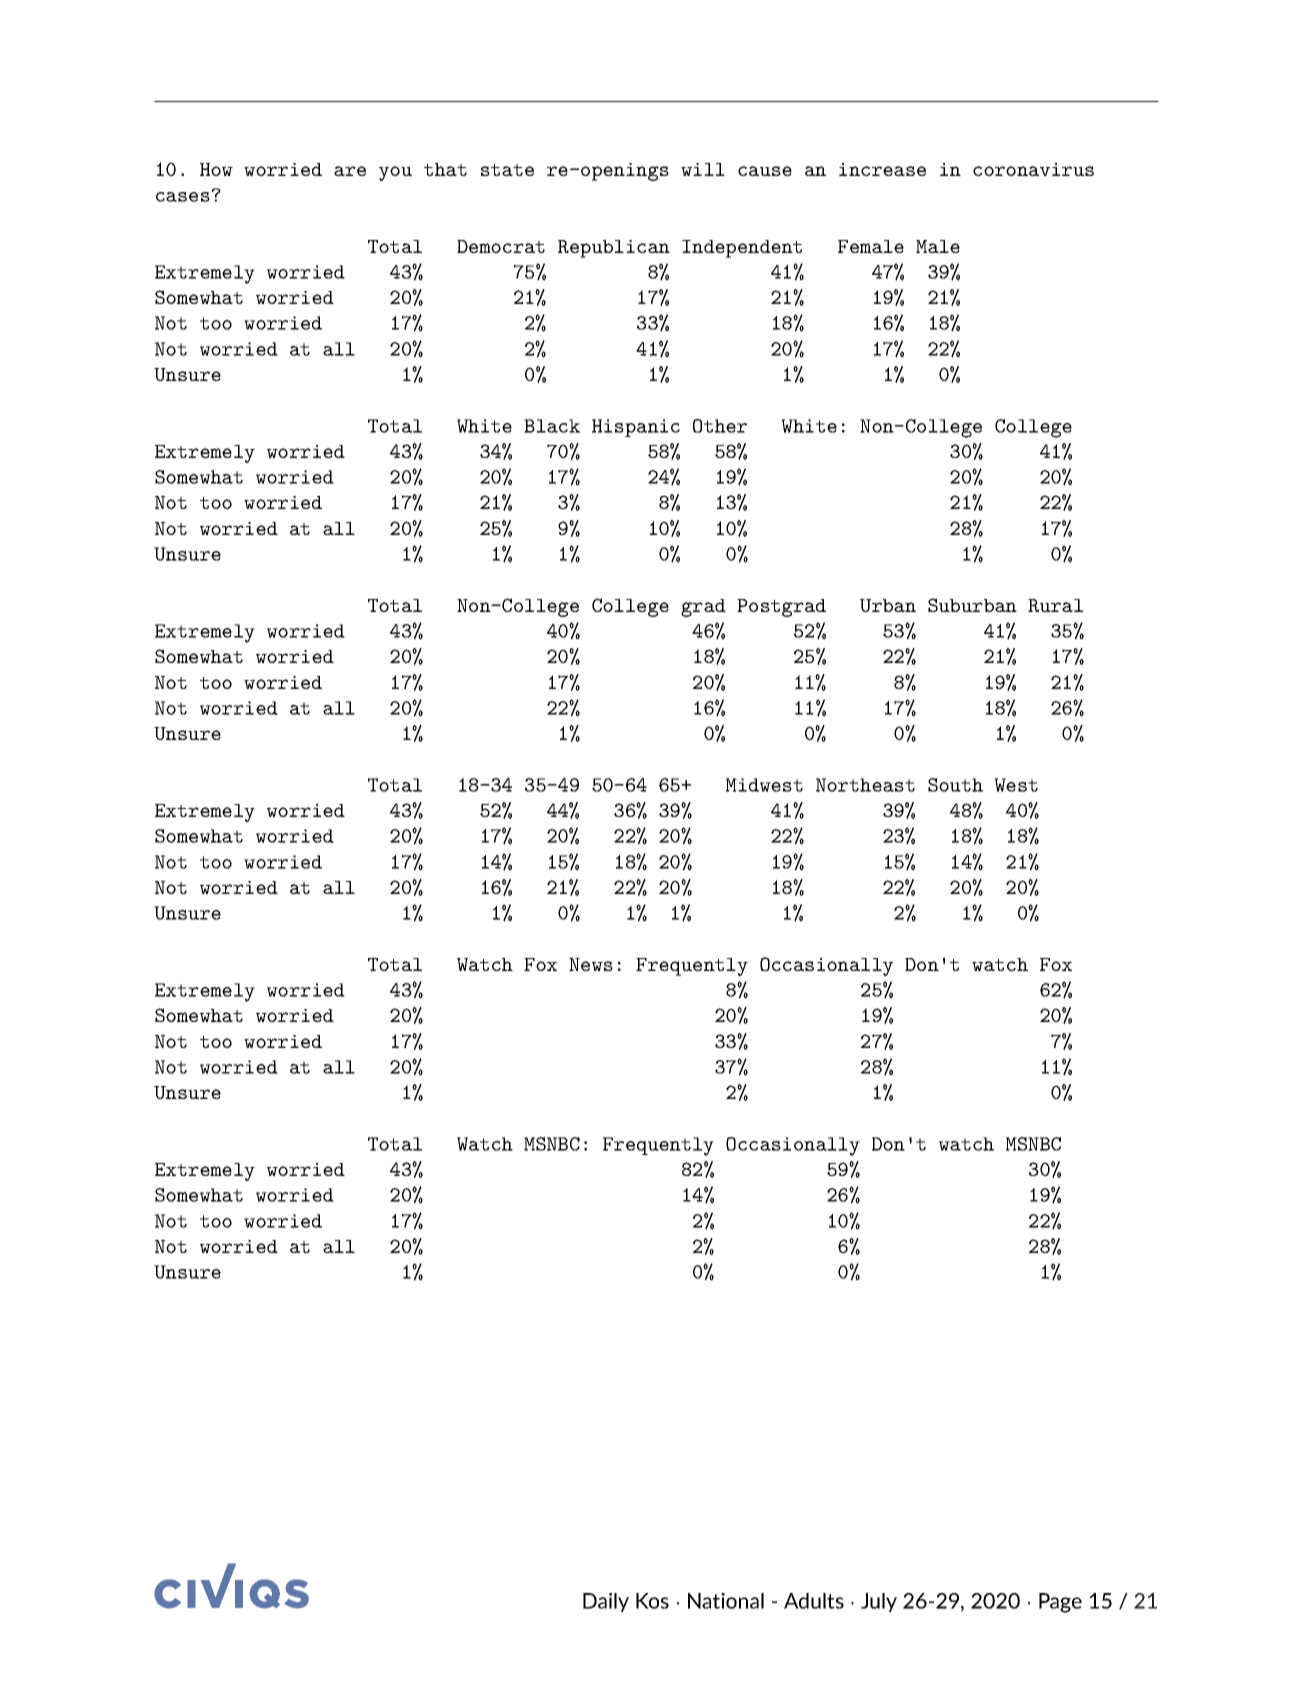  Describe the element at coordinates (955, 785) in the screenshot. I see `South` at that location.
